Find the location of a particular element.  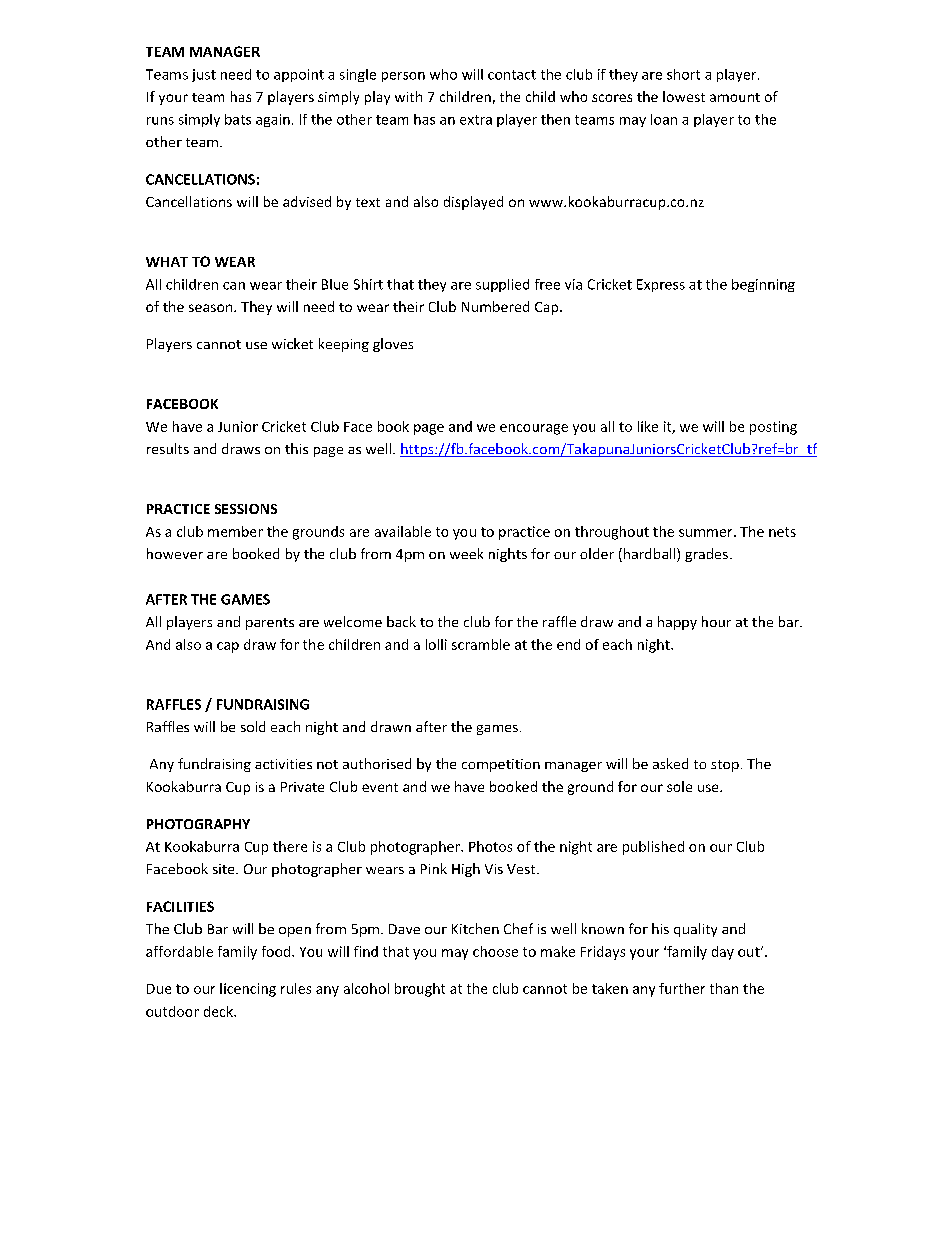

sole is located at coordinates (679, 786).
